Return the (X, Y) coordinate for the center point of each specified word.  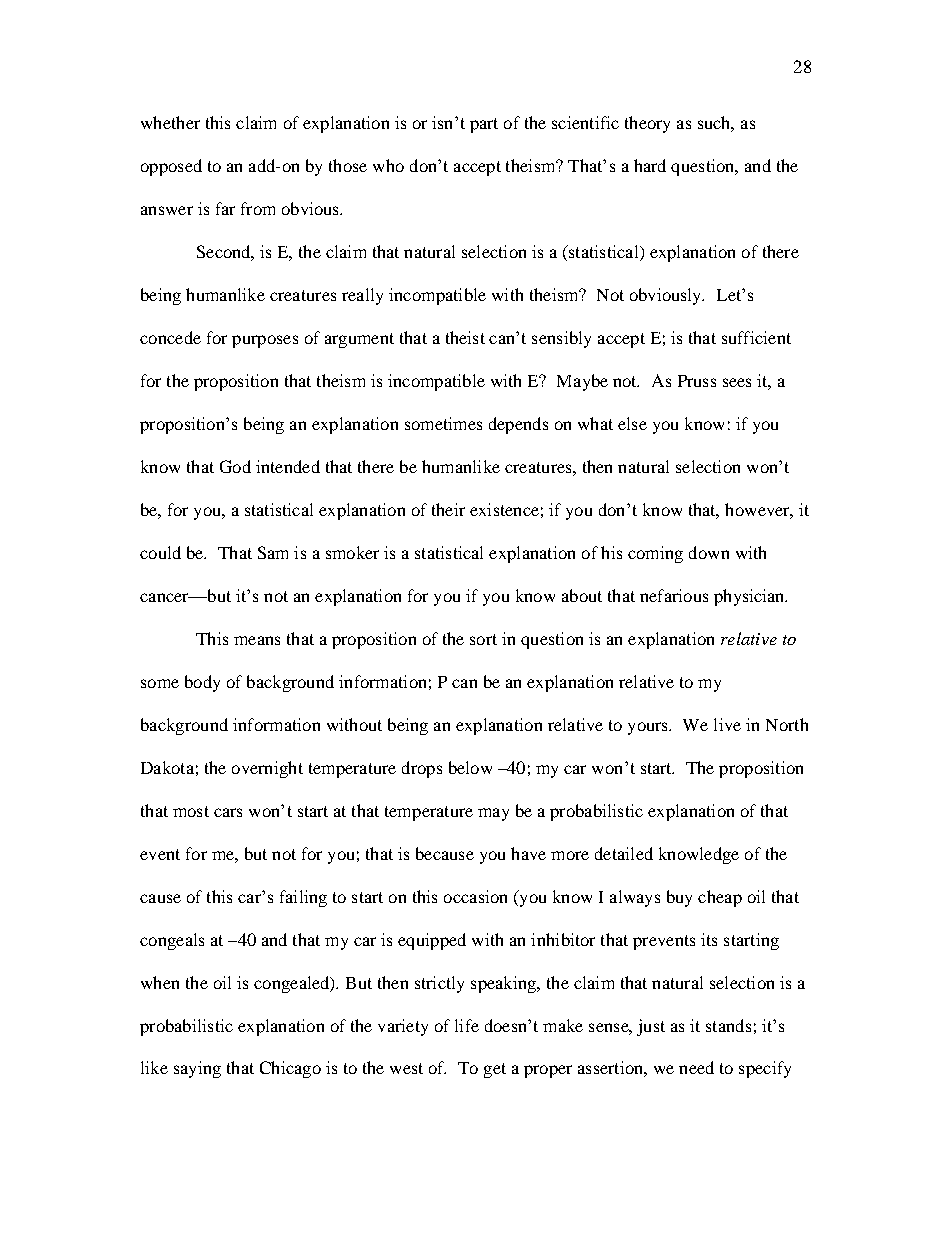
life (467, 1025)
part (484, 125)
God (235, 466)
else (632, 423)
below (470, 767)
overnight (267, 769)
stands (728, 1025)
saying (197, 1069)
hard (650, 165)
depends (518, 425)
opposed (171, 167)
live (727, 724)
